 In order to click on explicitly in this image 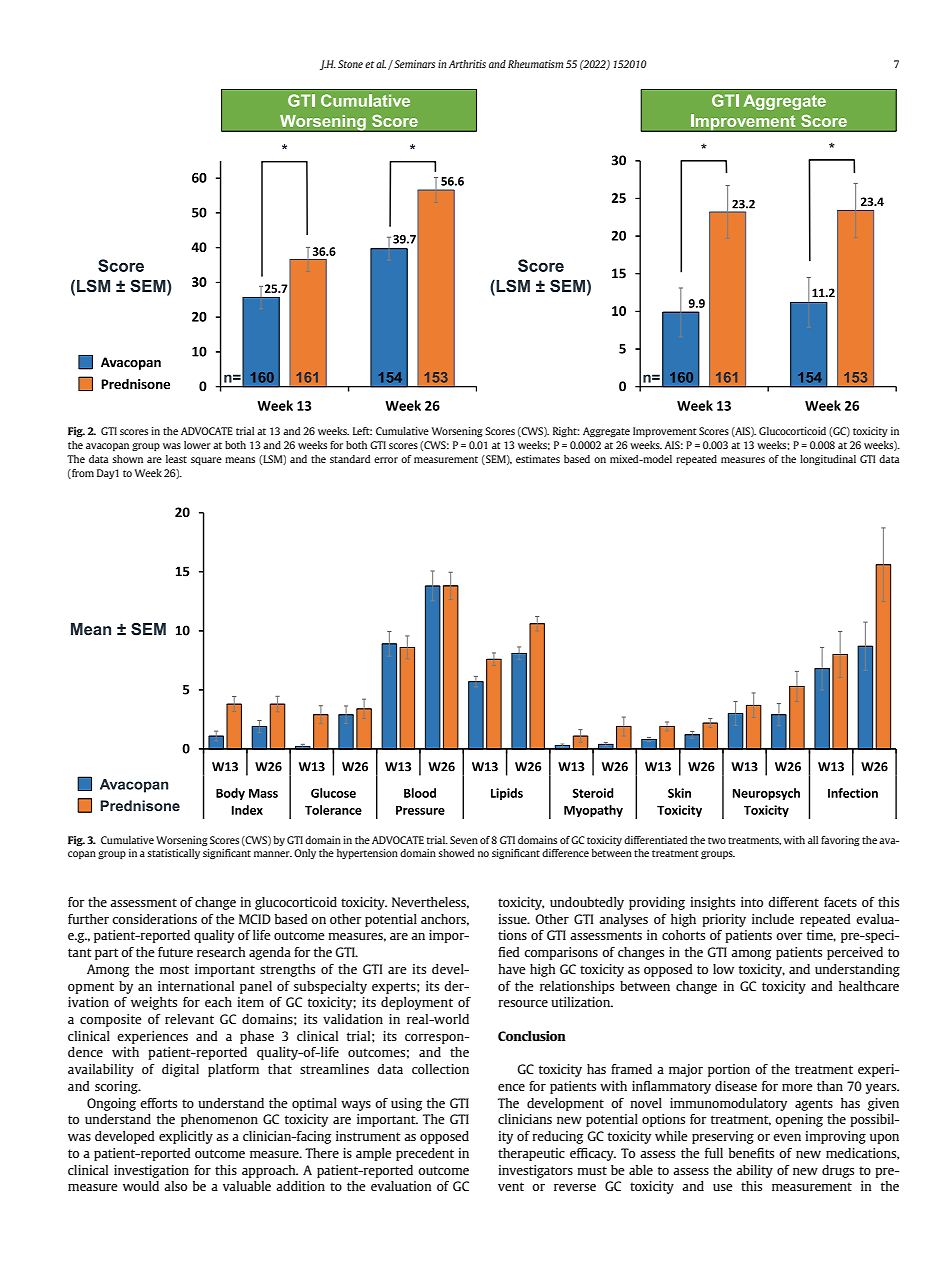, I will do `click(186, 1137)`.
